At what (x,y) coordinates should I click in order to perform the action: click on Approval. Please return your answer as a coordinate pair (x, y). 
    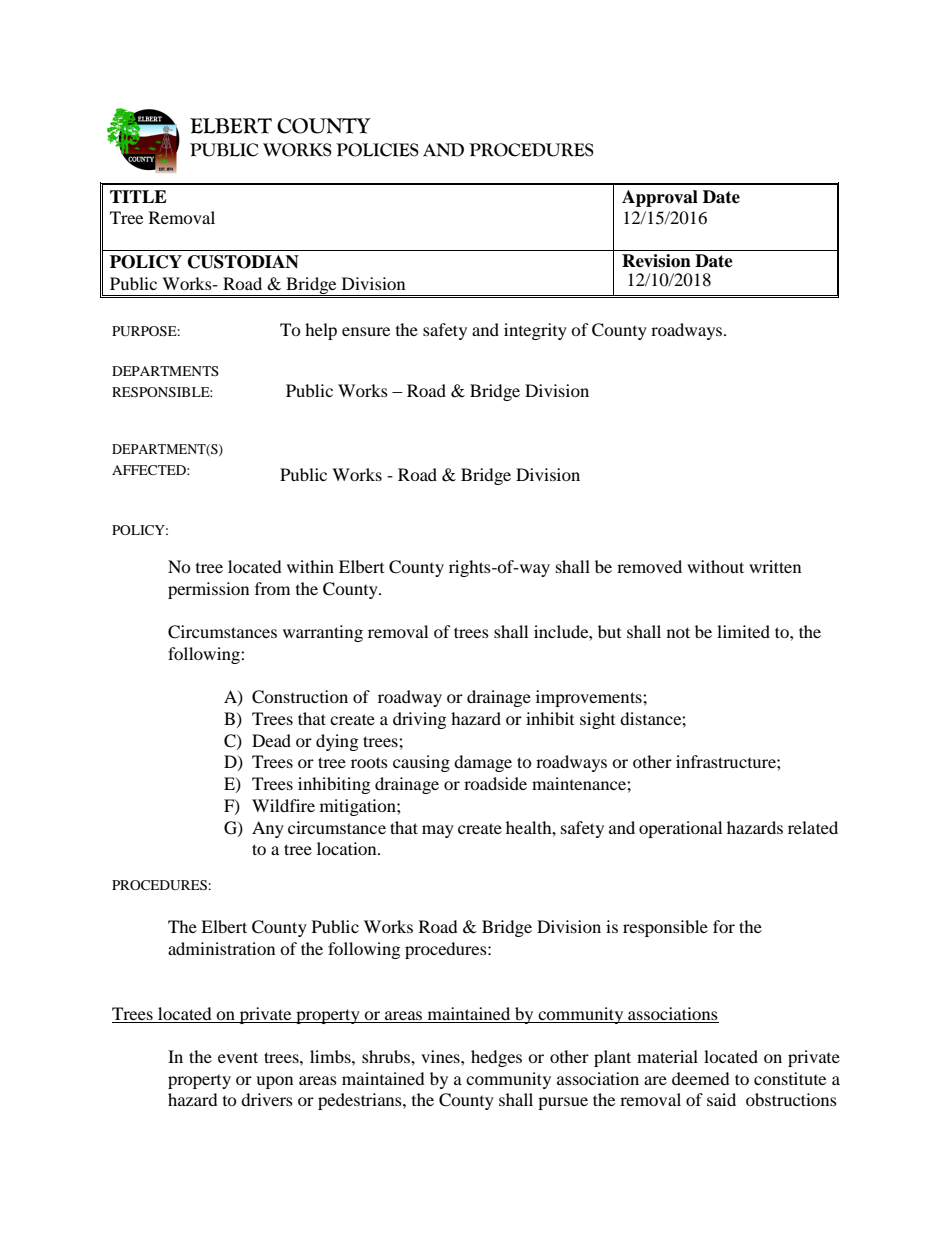
    Looking at the image, I should click on (660, 198).
